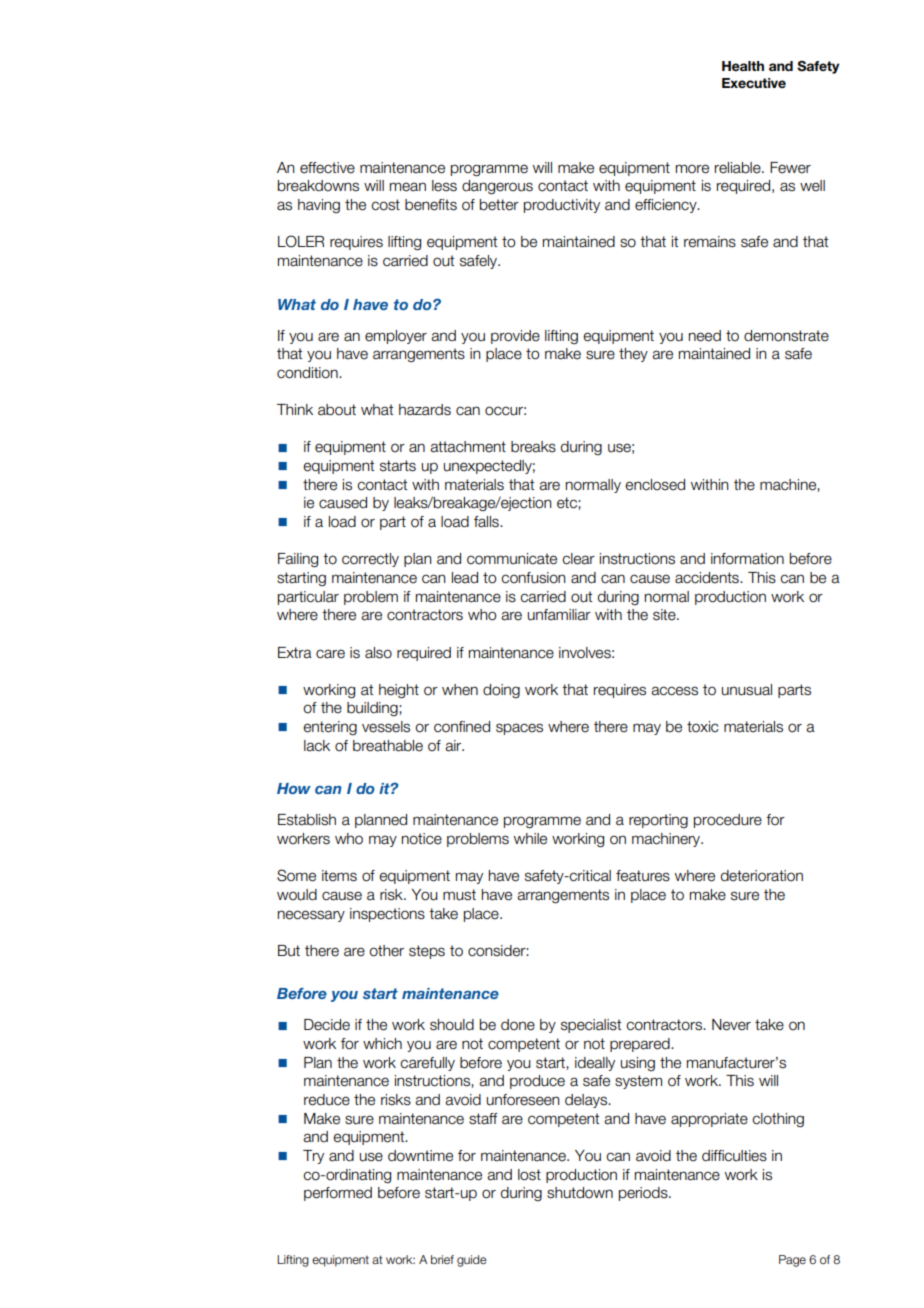  What do you see at coordinates (562, 206) in the screenshot?
I see `productivity` at bounding box center [562, 206].
